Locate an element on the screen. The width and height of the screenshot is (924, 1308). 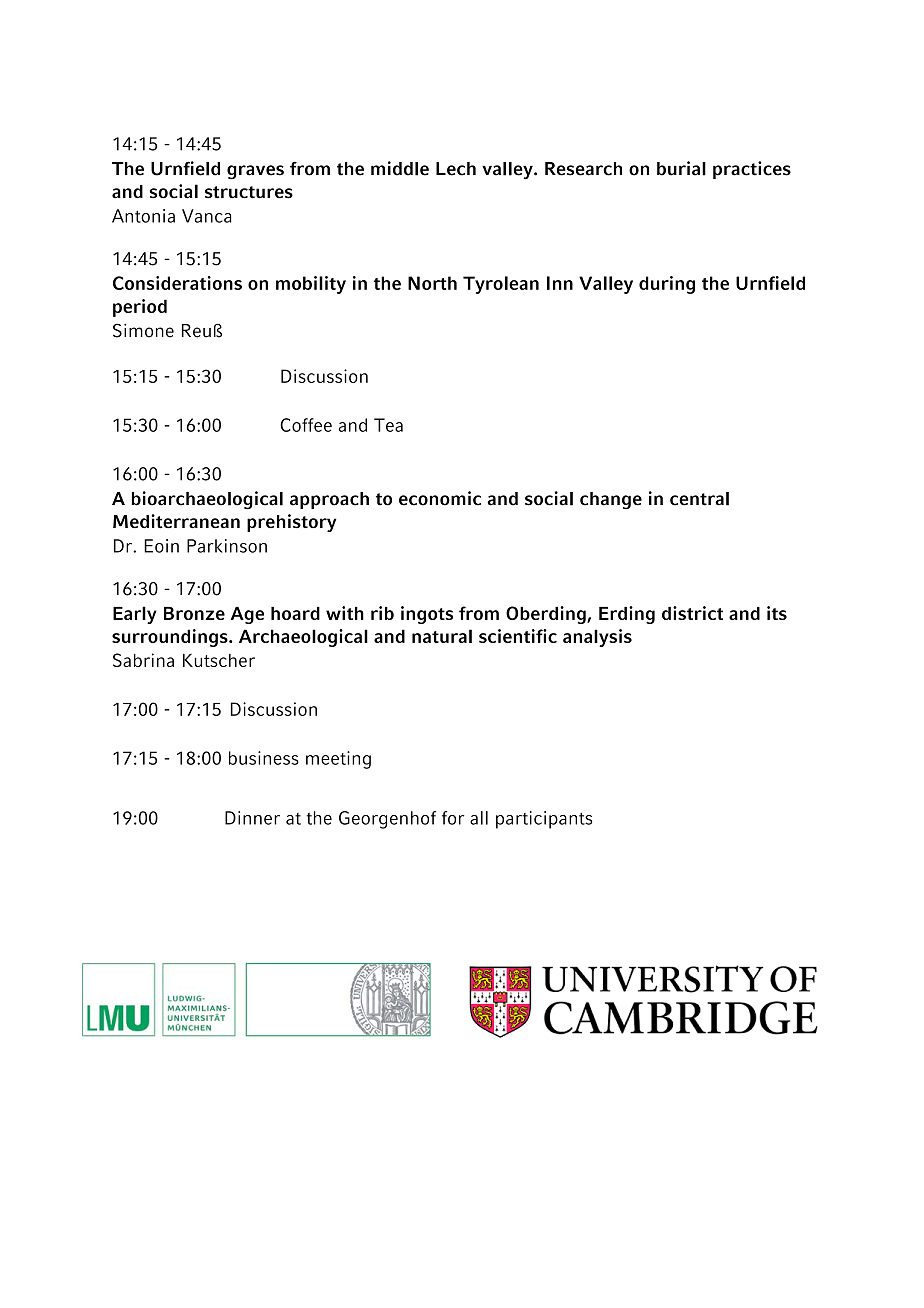
surroundings is located at coordinates (171, 638).
